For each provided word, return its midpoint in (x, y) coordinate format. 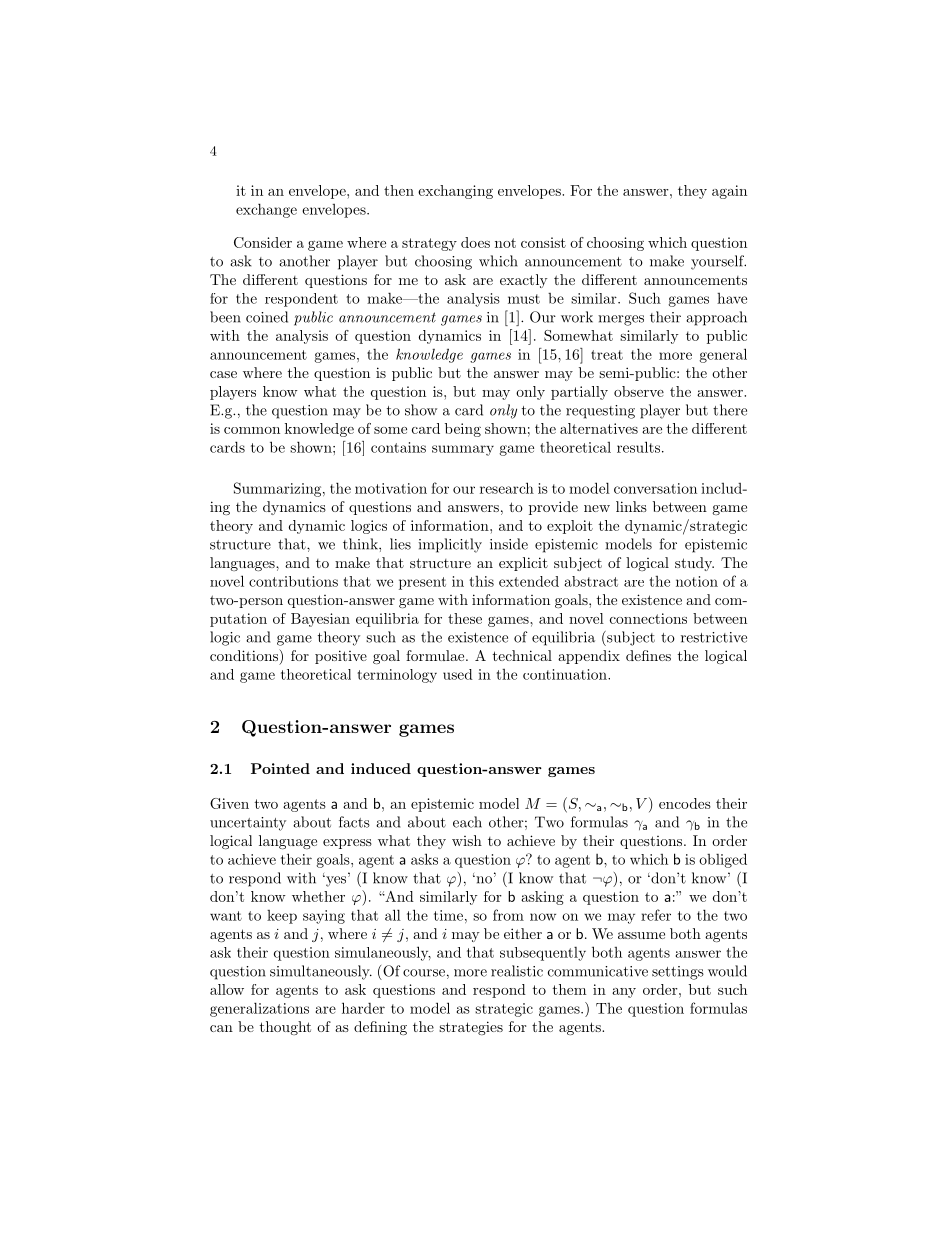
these (465, 618)
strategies (471, 1028)
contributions (293, 581)
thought (285, 1028)
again (729, 192)
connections (648, 618)
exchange (266, 210)
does (475, 242)
